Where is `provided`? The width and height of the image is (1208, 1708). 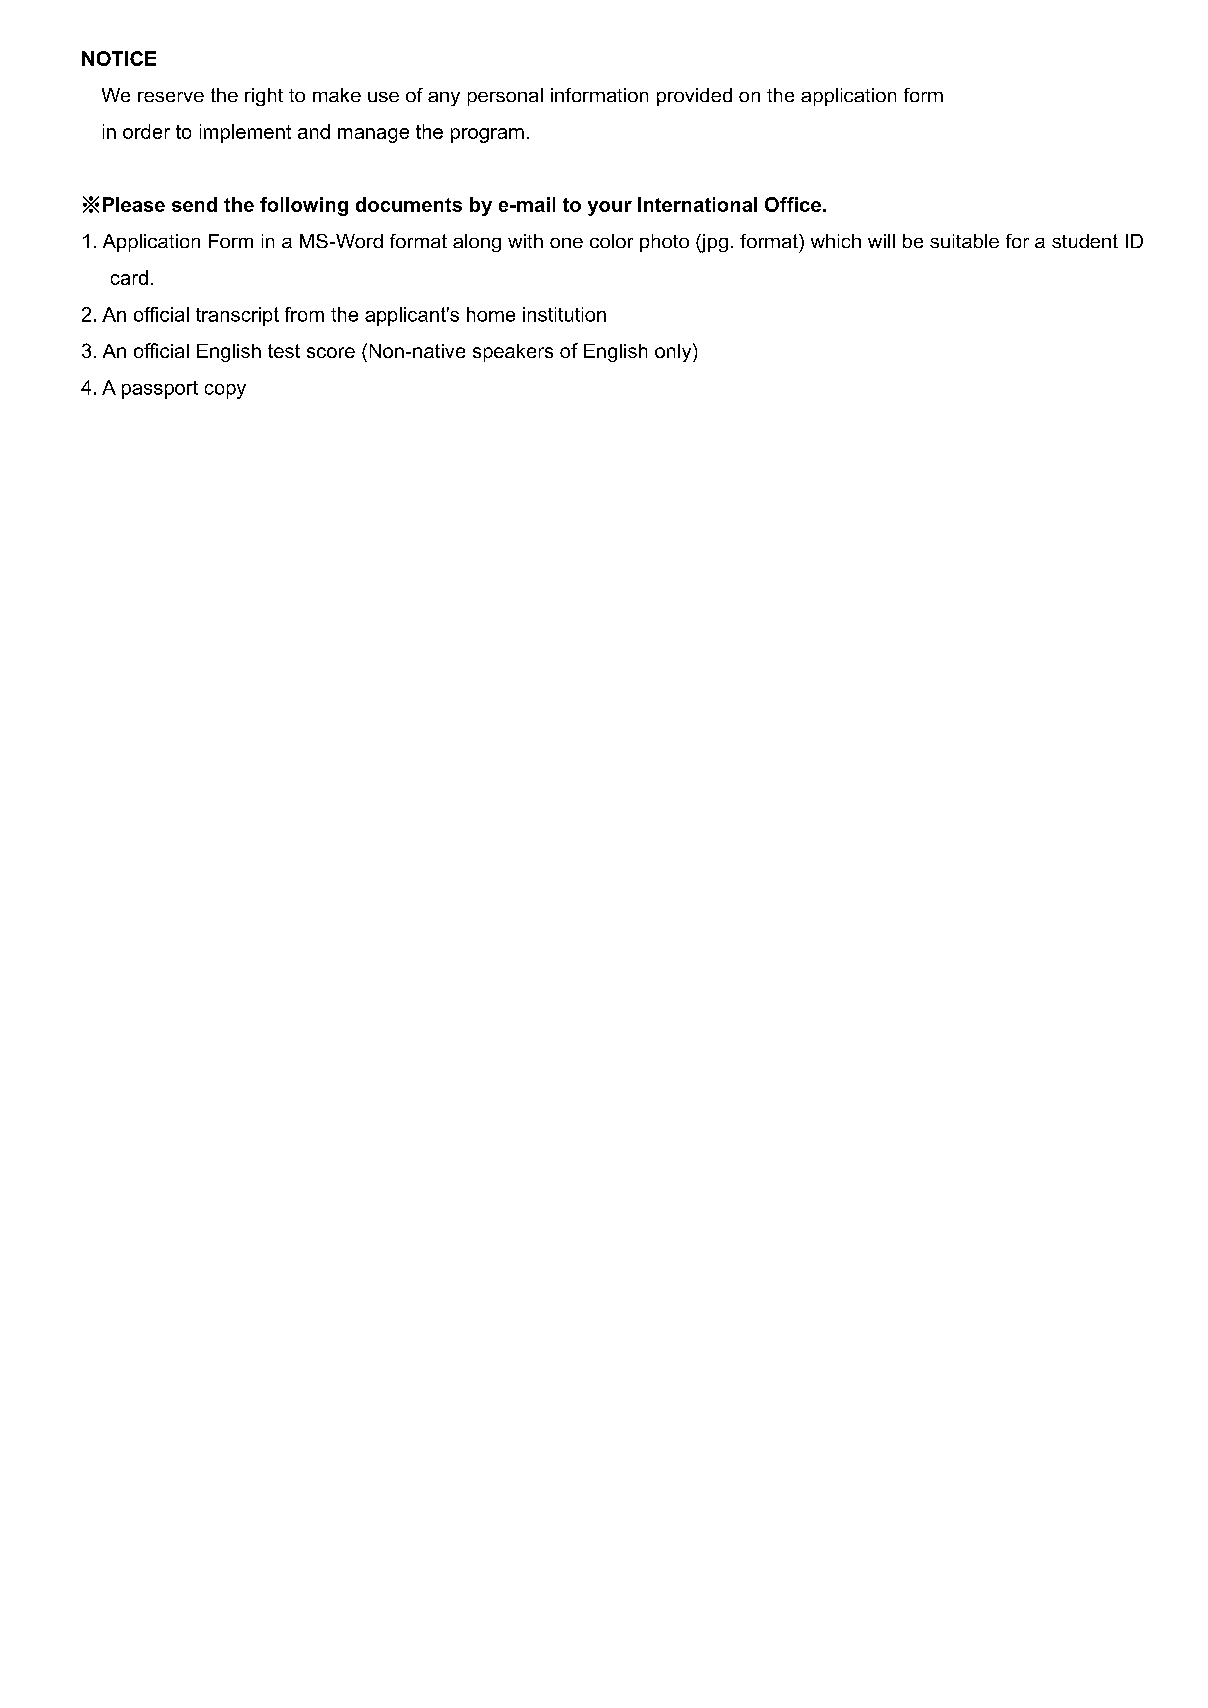 provided is located at coordinates (694, 97).
